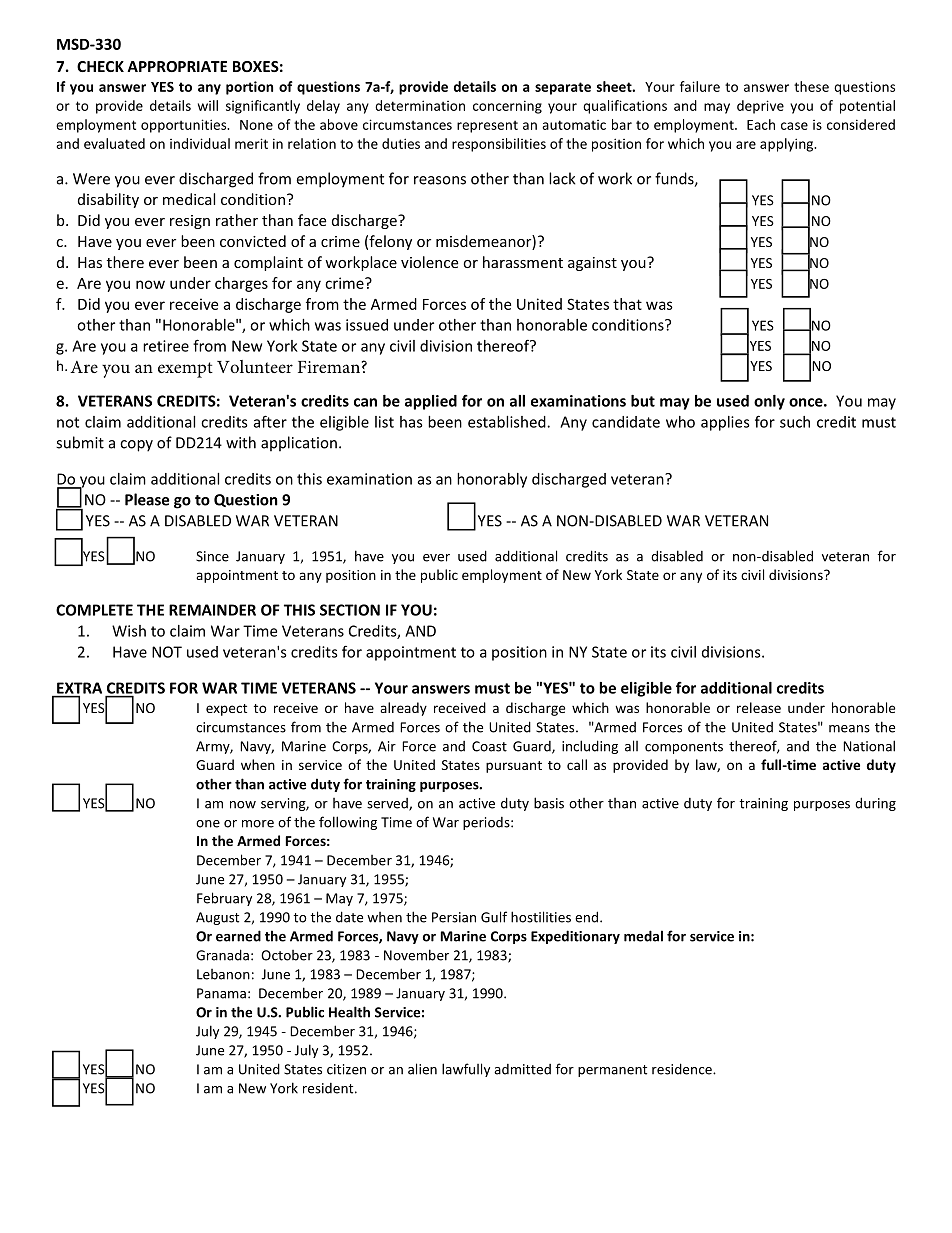 The height and width of the image is (1233, 952). What do you see at coordinates (523, 262) in the image?
I see `harassment` at bounding box center [523, 262].
